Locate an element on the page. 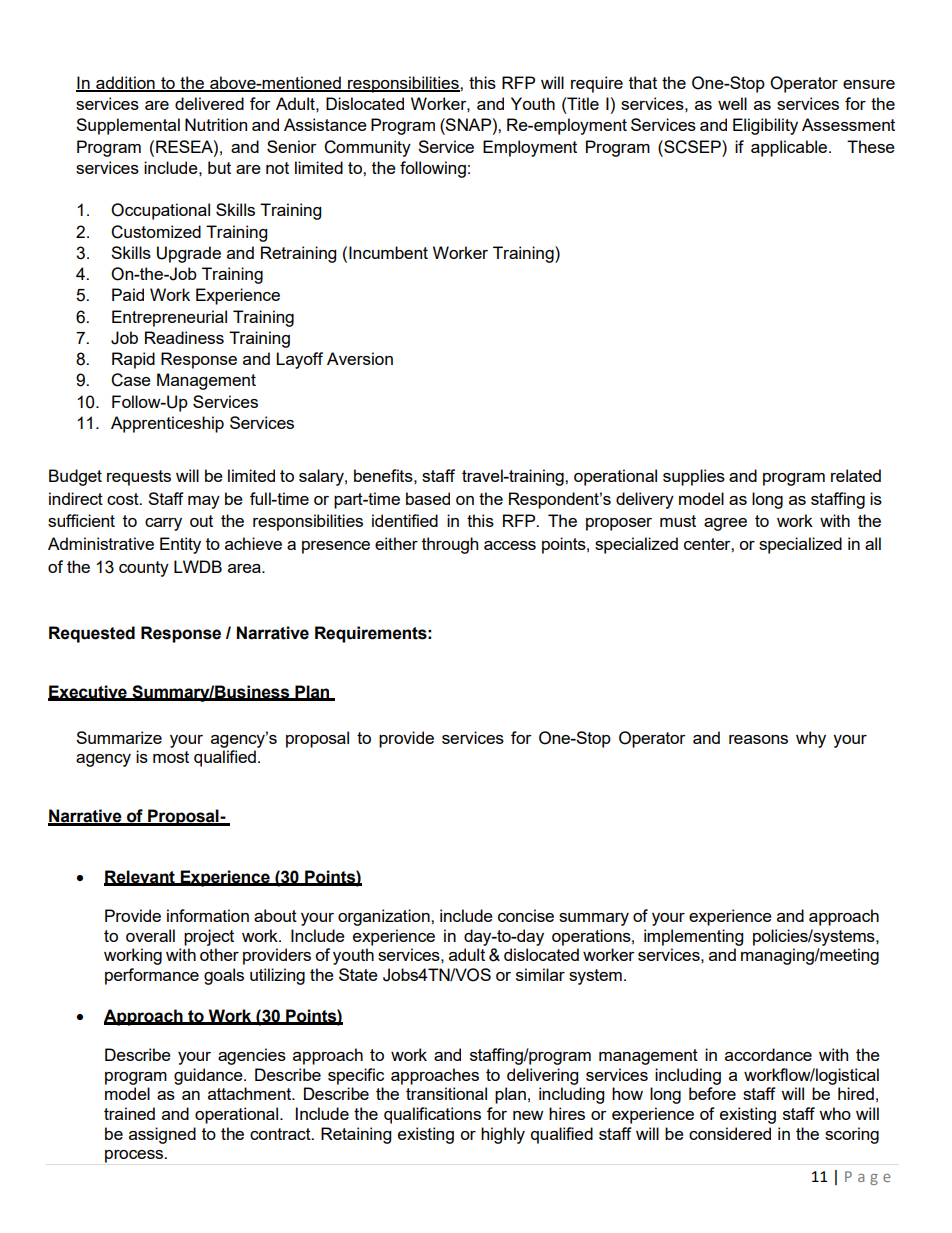  Community is located at coordinates (367, 148).
